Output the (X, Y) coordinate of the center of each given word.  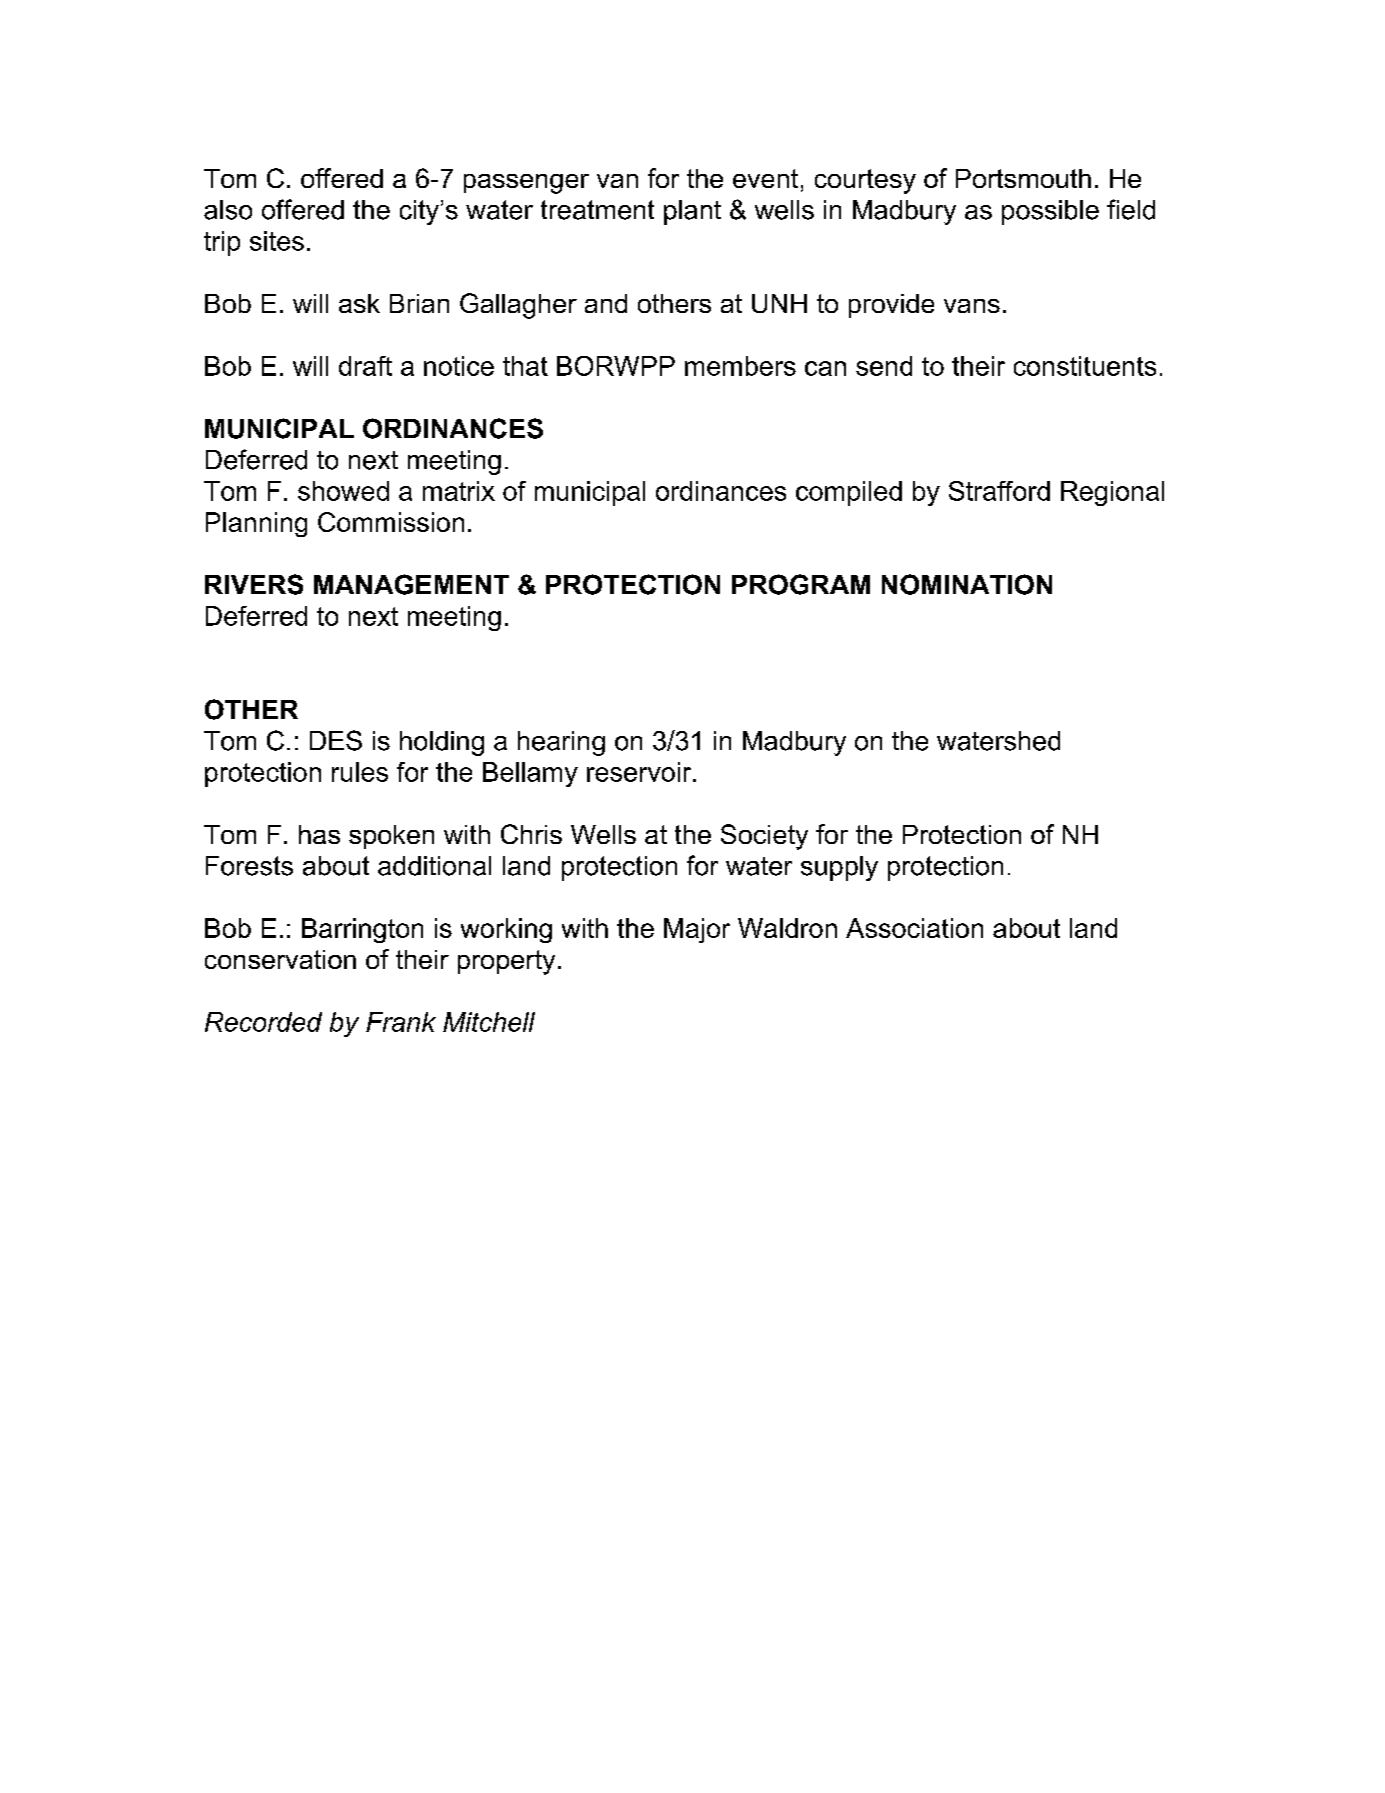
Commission (391, 522)
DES (336, 740)
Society (764, 837)
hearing (561, 743)
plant (692, 212)
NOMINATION (967, 584)
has (319, 834)
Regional (1112, 493)
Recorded (263, 1022)
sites (277, 241)
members (740, 366)
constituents (1085, 366)
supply (839, 868)
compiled (849, 493)
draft (365, 366)
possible (1050, 212)
